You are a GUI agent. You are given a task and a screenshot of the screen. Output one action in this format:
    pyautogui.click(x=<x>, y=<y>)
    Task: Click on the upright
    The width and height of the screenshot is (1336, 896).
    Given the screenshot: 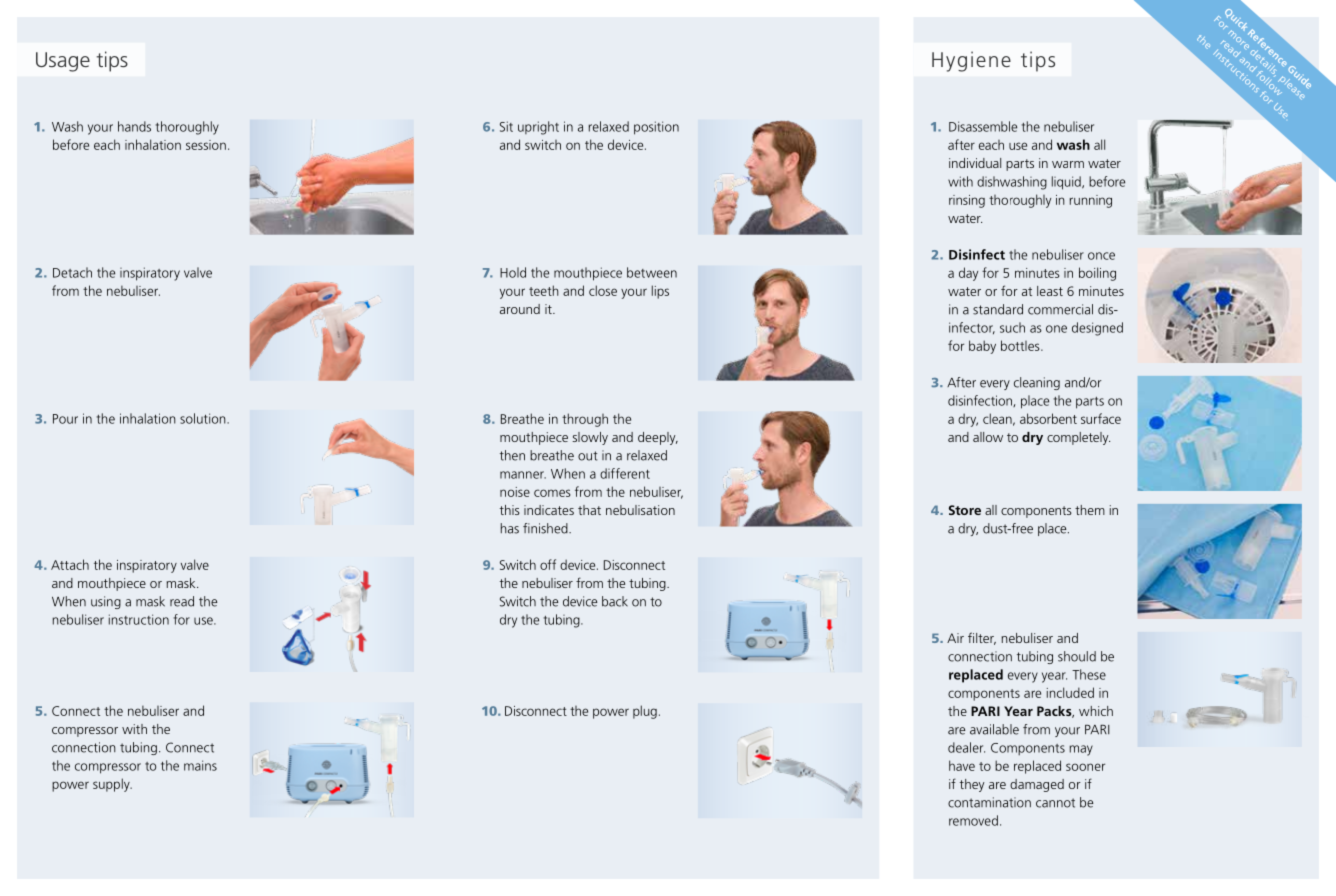 What is the action you would take?
    pyautogui.click(x=538, y=128)
